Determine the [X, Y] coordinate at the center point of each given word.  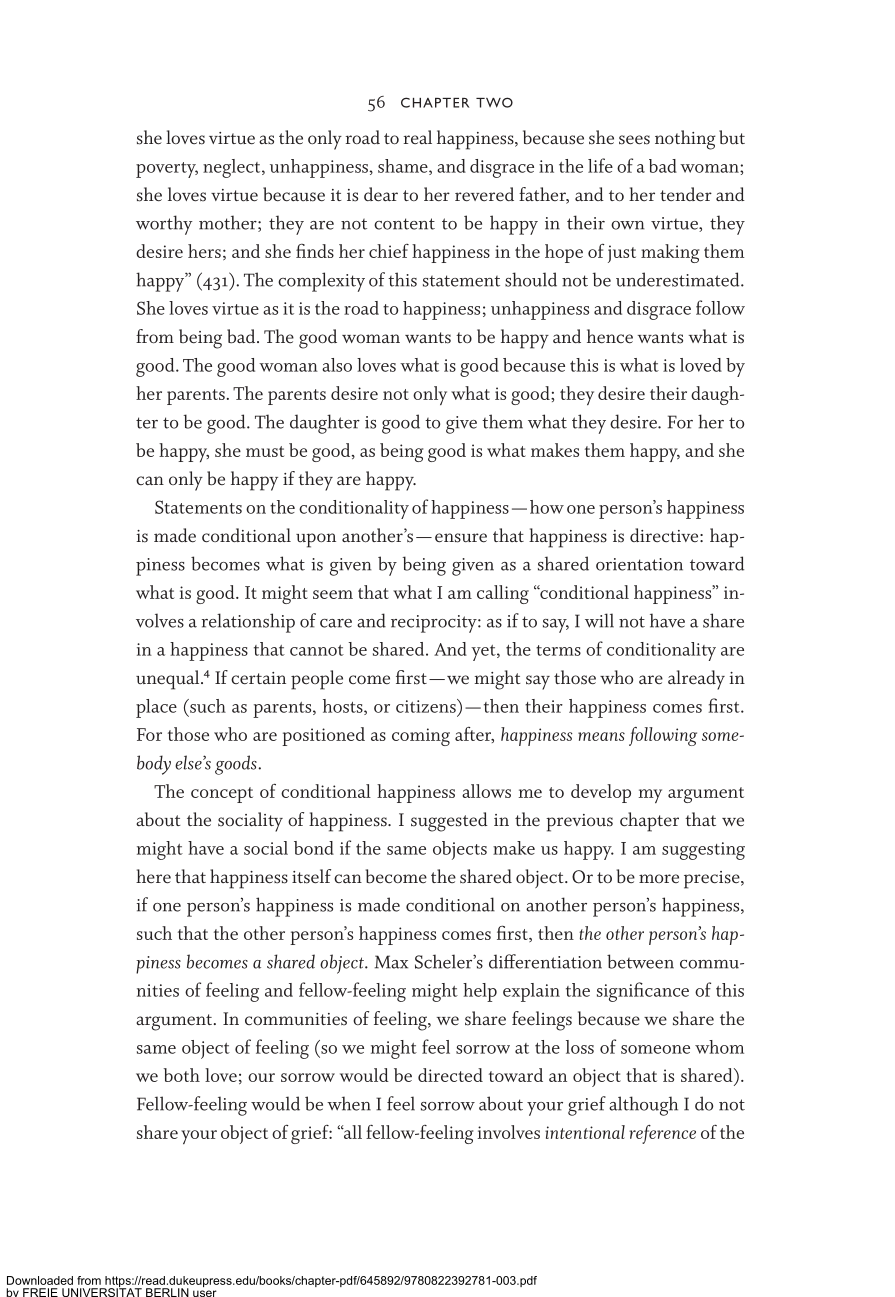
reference [662, 1134]
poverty [167, 170]
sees [634, 140]
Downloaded [40, 1280]
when [349, 1103]
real [418, 137]
